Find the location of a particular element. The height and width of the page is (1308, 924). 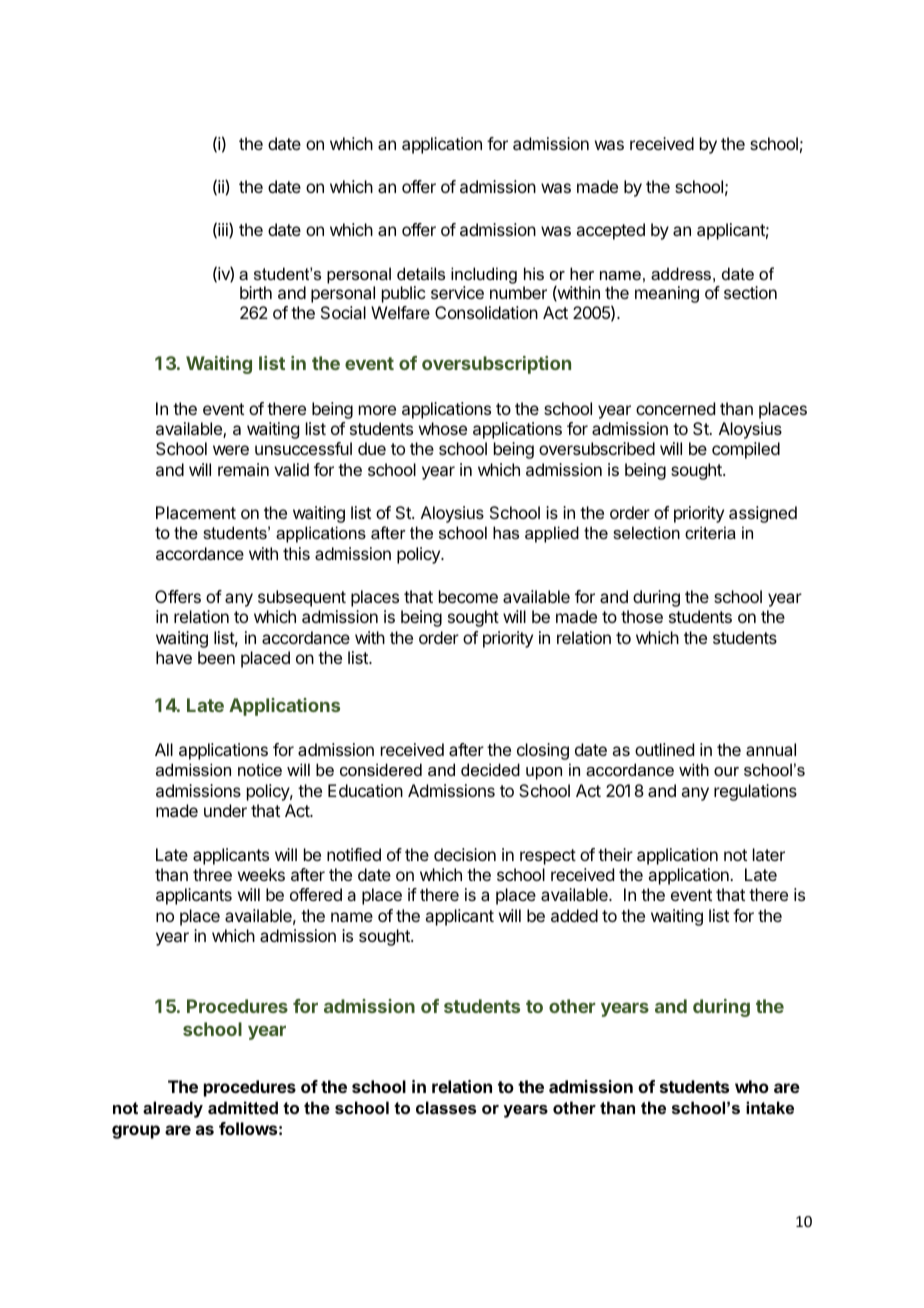

meaning is located at coordinates (667, 294).
